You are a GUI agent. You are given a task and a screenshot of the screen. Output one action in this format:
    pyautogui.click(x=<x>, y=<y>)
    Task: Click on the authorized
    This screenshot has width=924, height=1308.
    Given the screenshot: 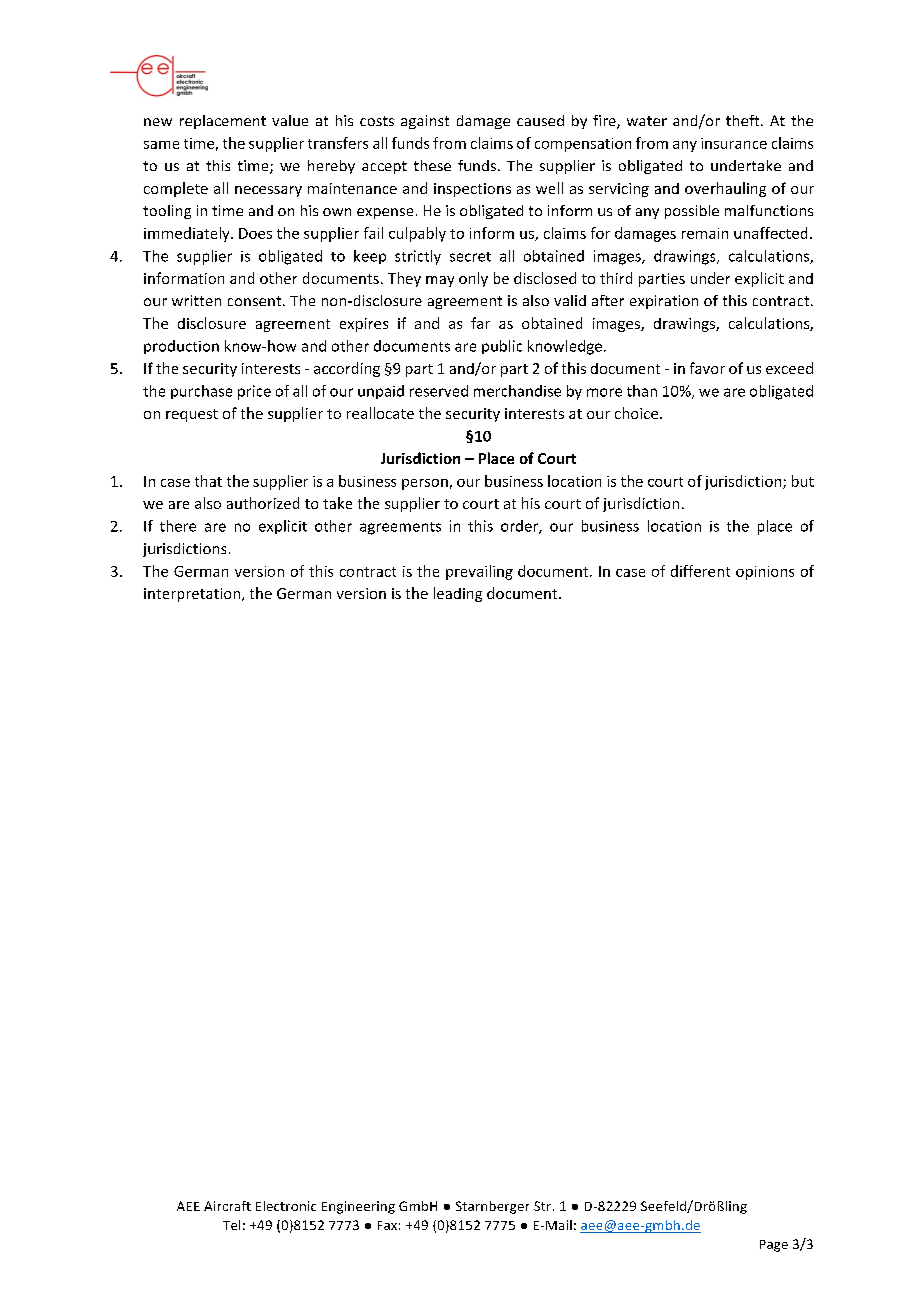 What is the action you would take?
    pyautogui.click(x=263, y=503)
